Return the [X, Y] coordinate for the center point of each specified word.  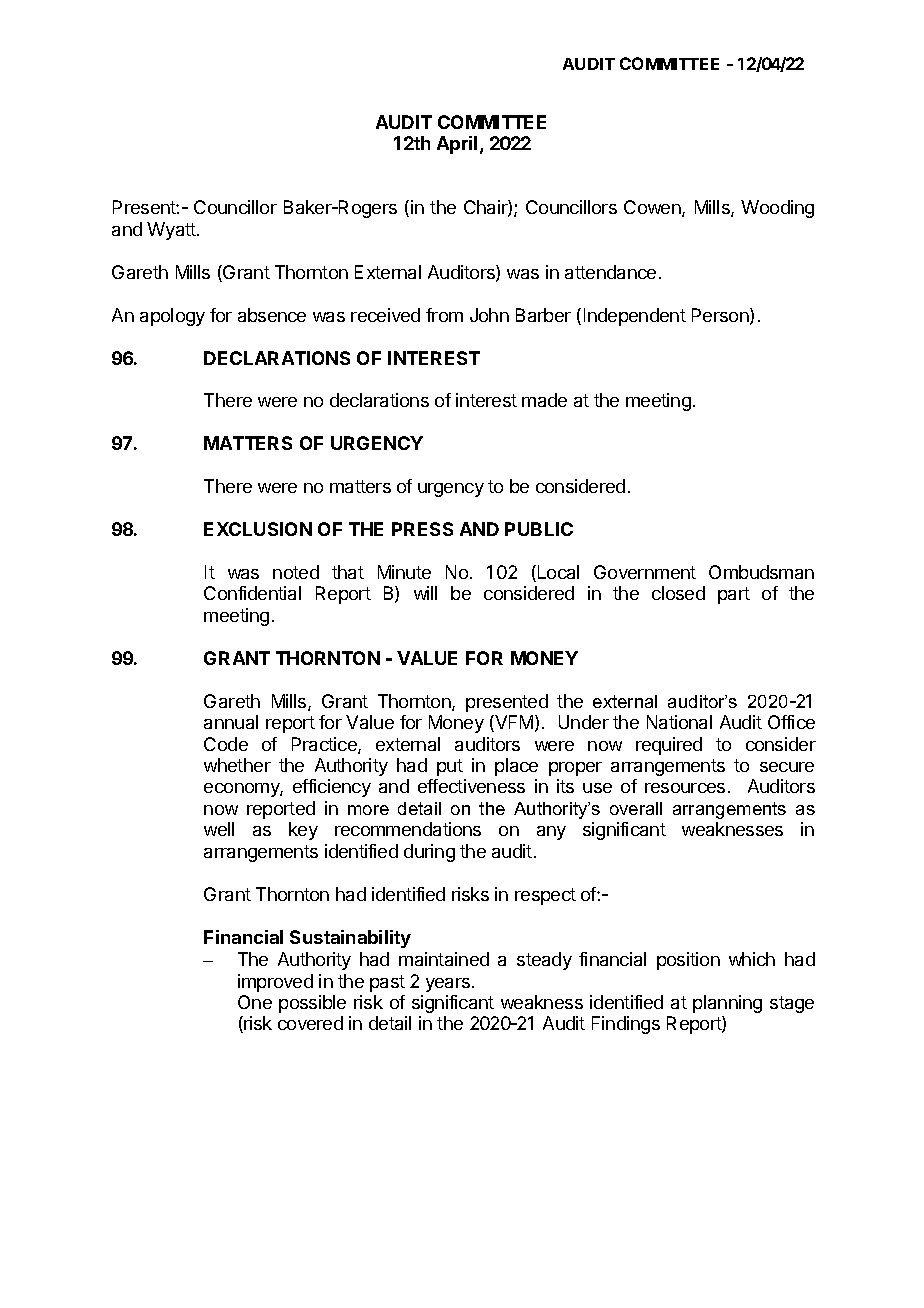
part [734, 595]
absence [272, 315]
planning [727, 1004]
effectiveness [471, 786]
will [425, 593]
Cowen [653, 208]
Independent [635, 317]
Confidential [252, 593]
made [544, 400]
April [457, 145]
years [449, 985]
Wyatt [172, 231]
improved [275, 983]
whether [237, 765]
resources [685, 788]
